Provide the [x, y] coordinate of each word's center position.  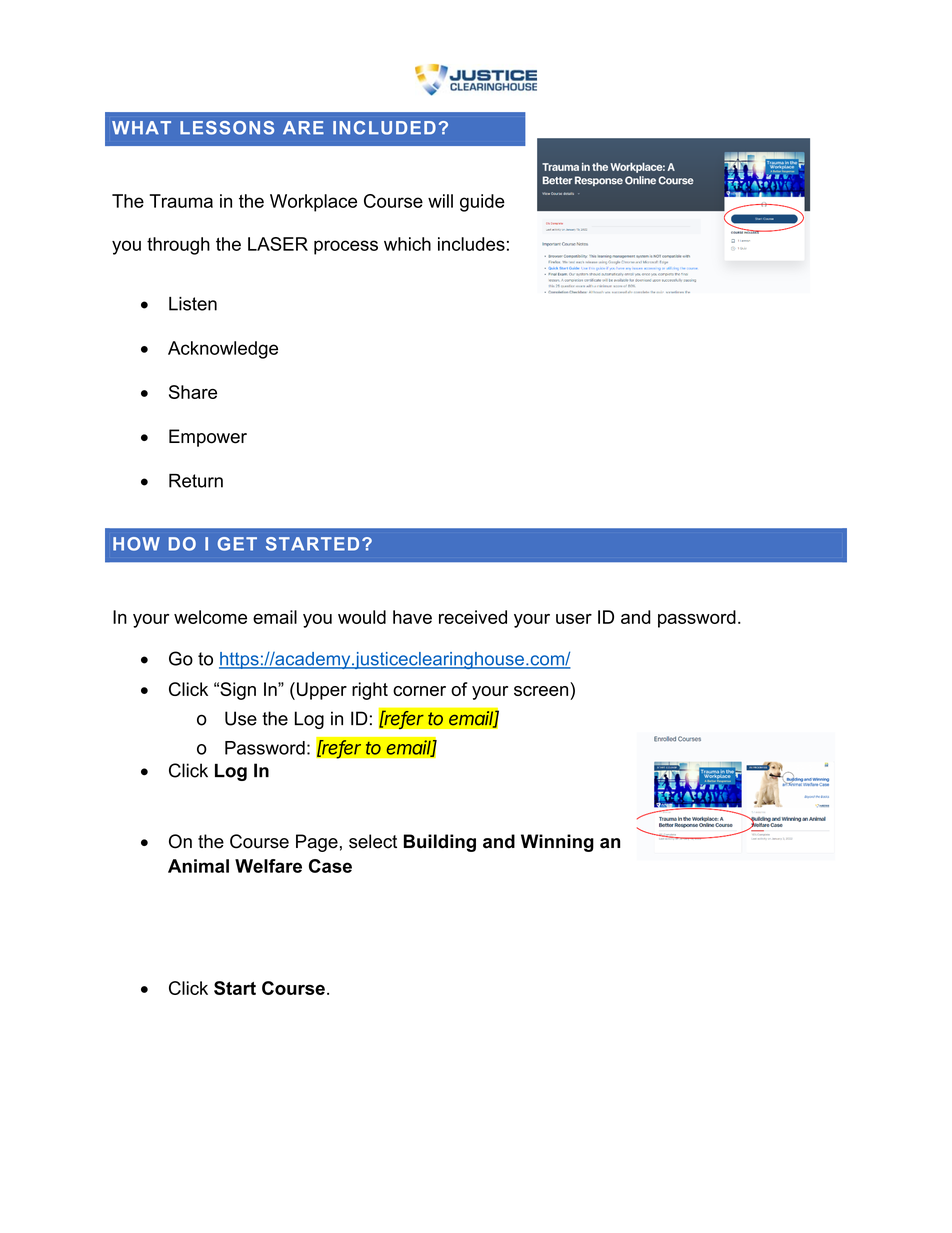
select [373, 841]
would [362, 617]
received [473, 617]
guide [482, 203]
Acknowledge [223, 350]
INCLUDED [384, 128]
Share [193, 392]
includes [471, 244]
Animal [198, 866]
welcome [210, 617]
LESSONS [227, 128]
